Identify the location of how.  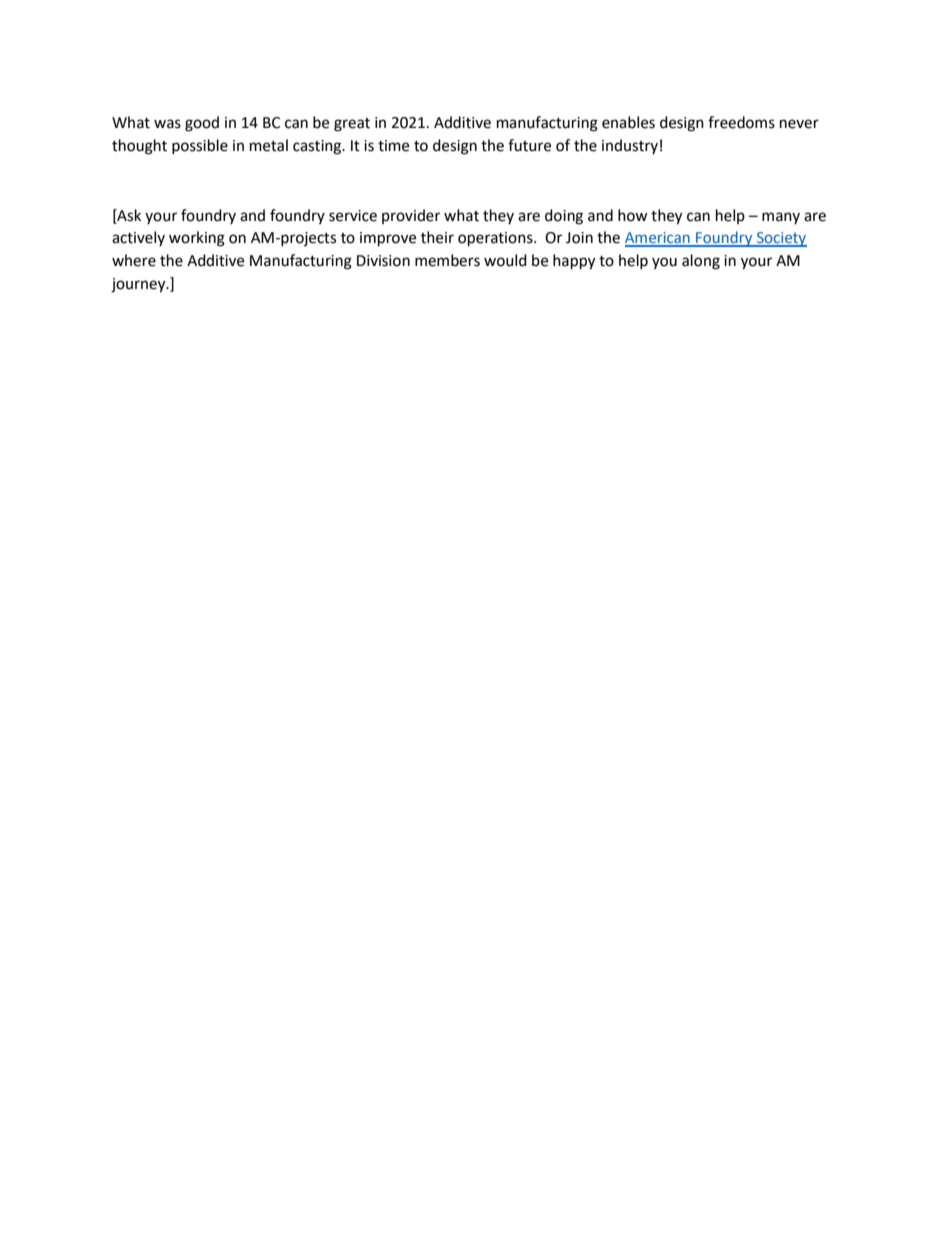
(633, 215).
